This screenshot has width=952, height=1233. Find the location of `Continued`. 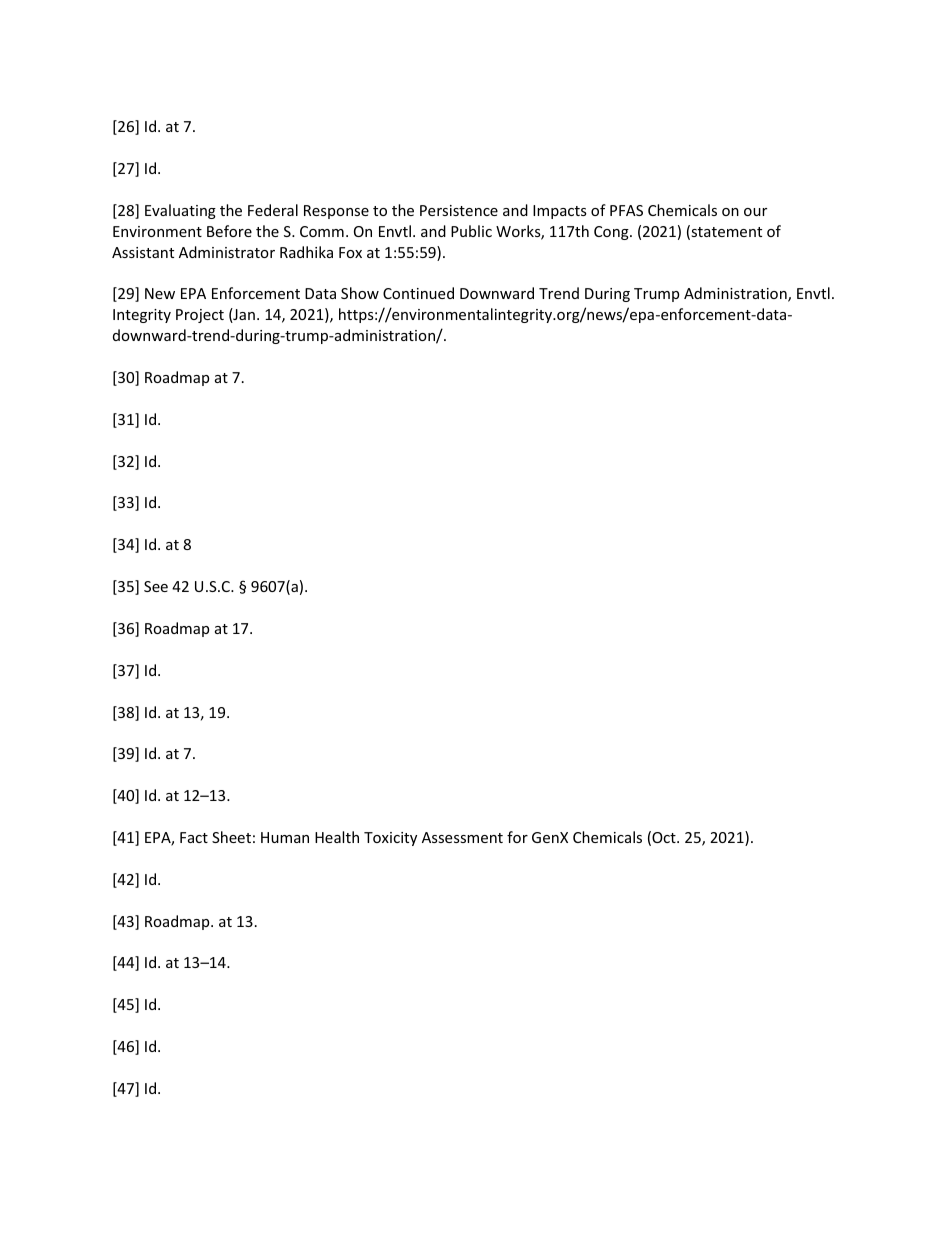

Continued is located at coordinates (418, 293).
